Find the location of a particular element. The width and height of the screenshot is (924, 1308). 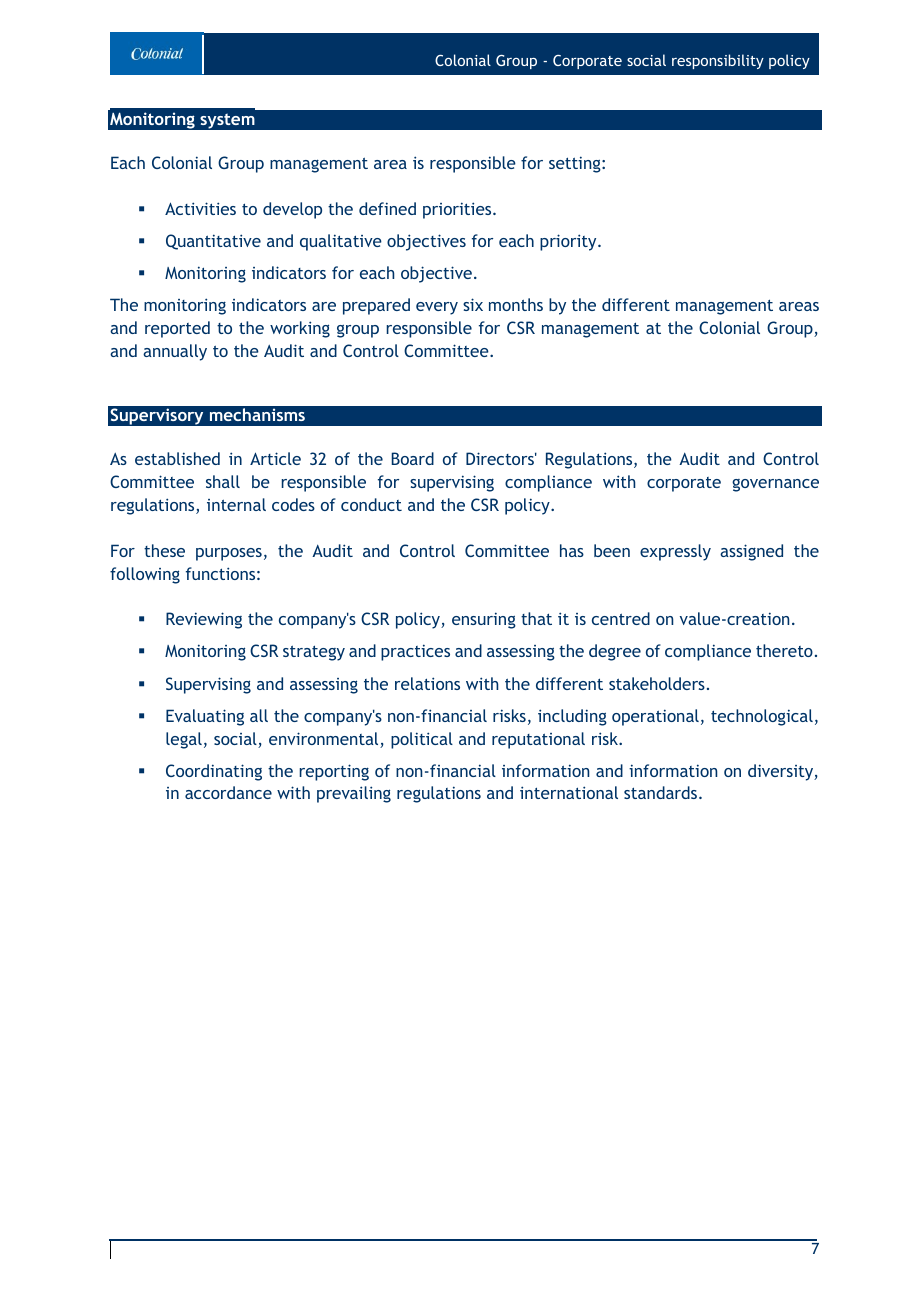

priorities is located at coordinates (458, 210).
